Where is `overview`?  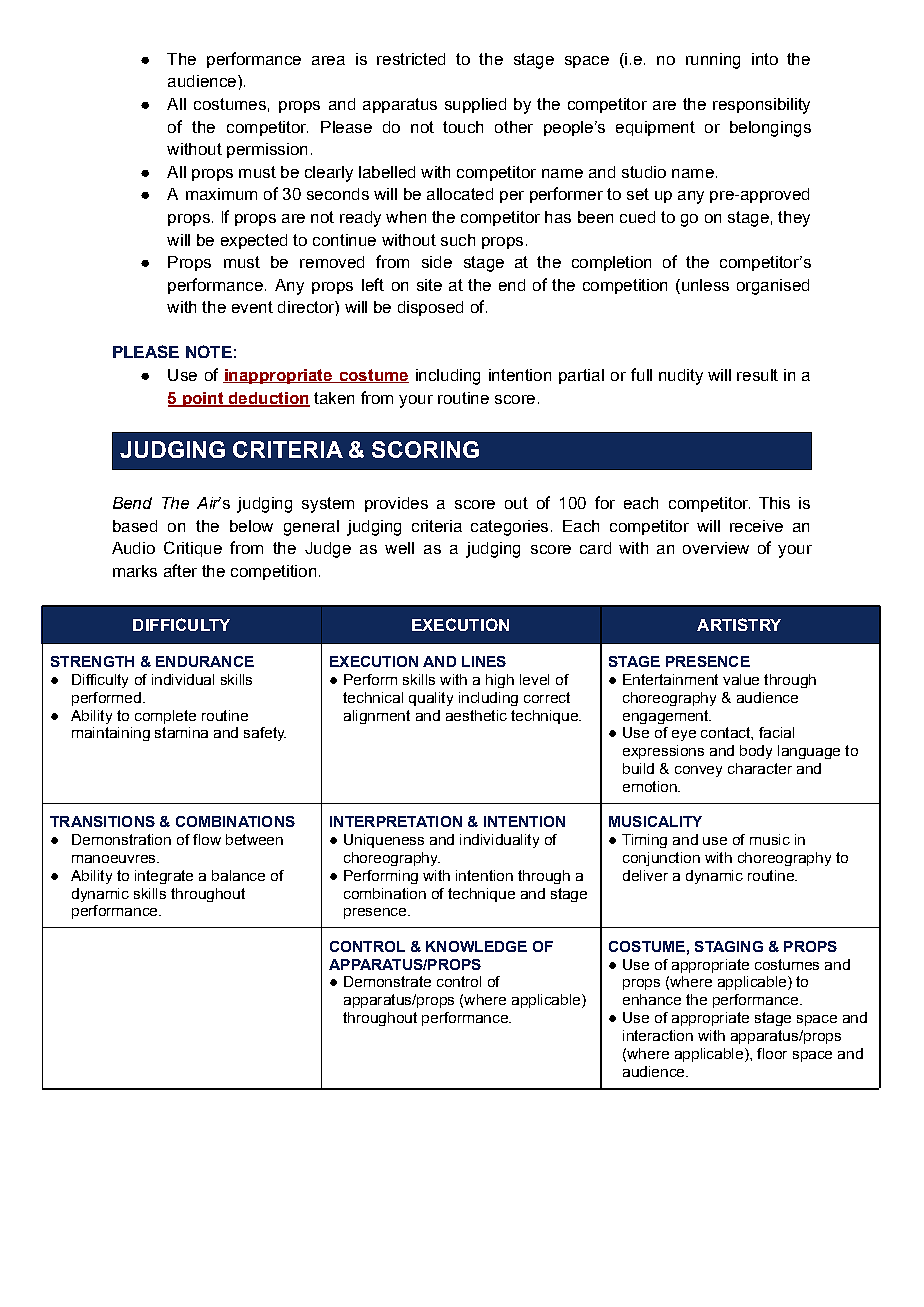 overview is located at coordinates (716, 548).
